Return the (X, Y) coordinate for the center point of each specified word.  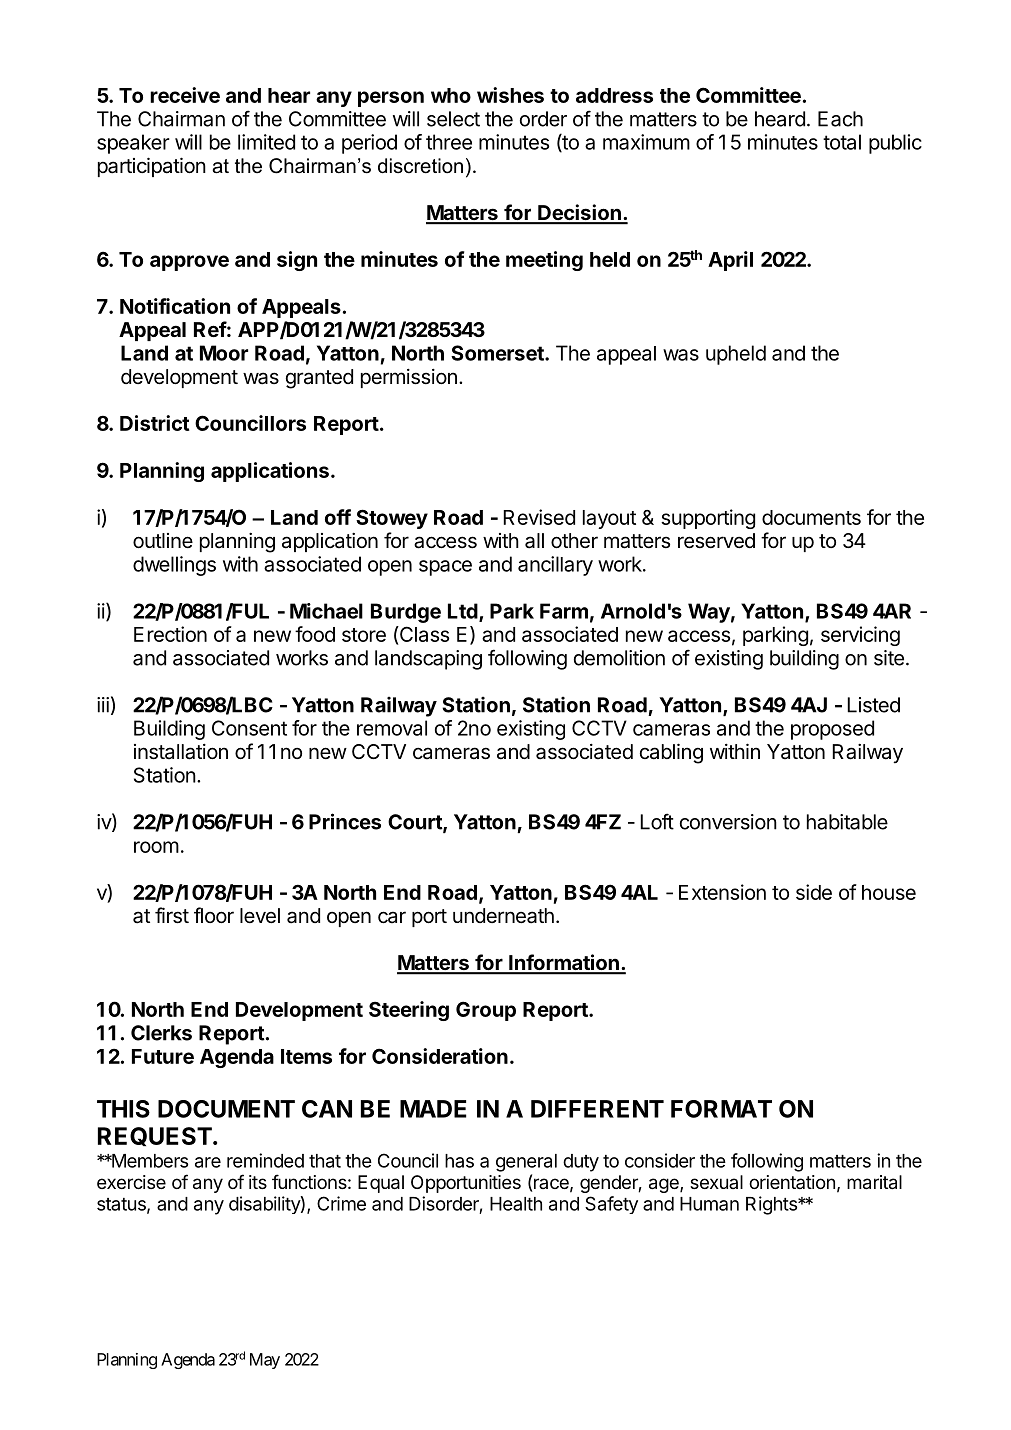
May (265, 1361)
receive (185, 95)
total (842, 142)
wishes (510, 95)
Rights (772, 1205)
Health (516, 1204)
